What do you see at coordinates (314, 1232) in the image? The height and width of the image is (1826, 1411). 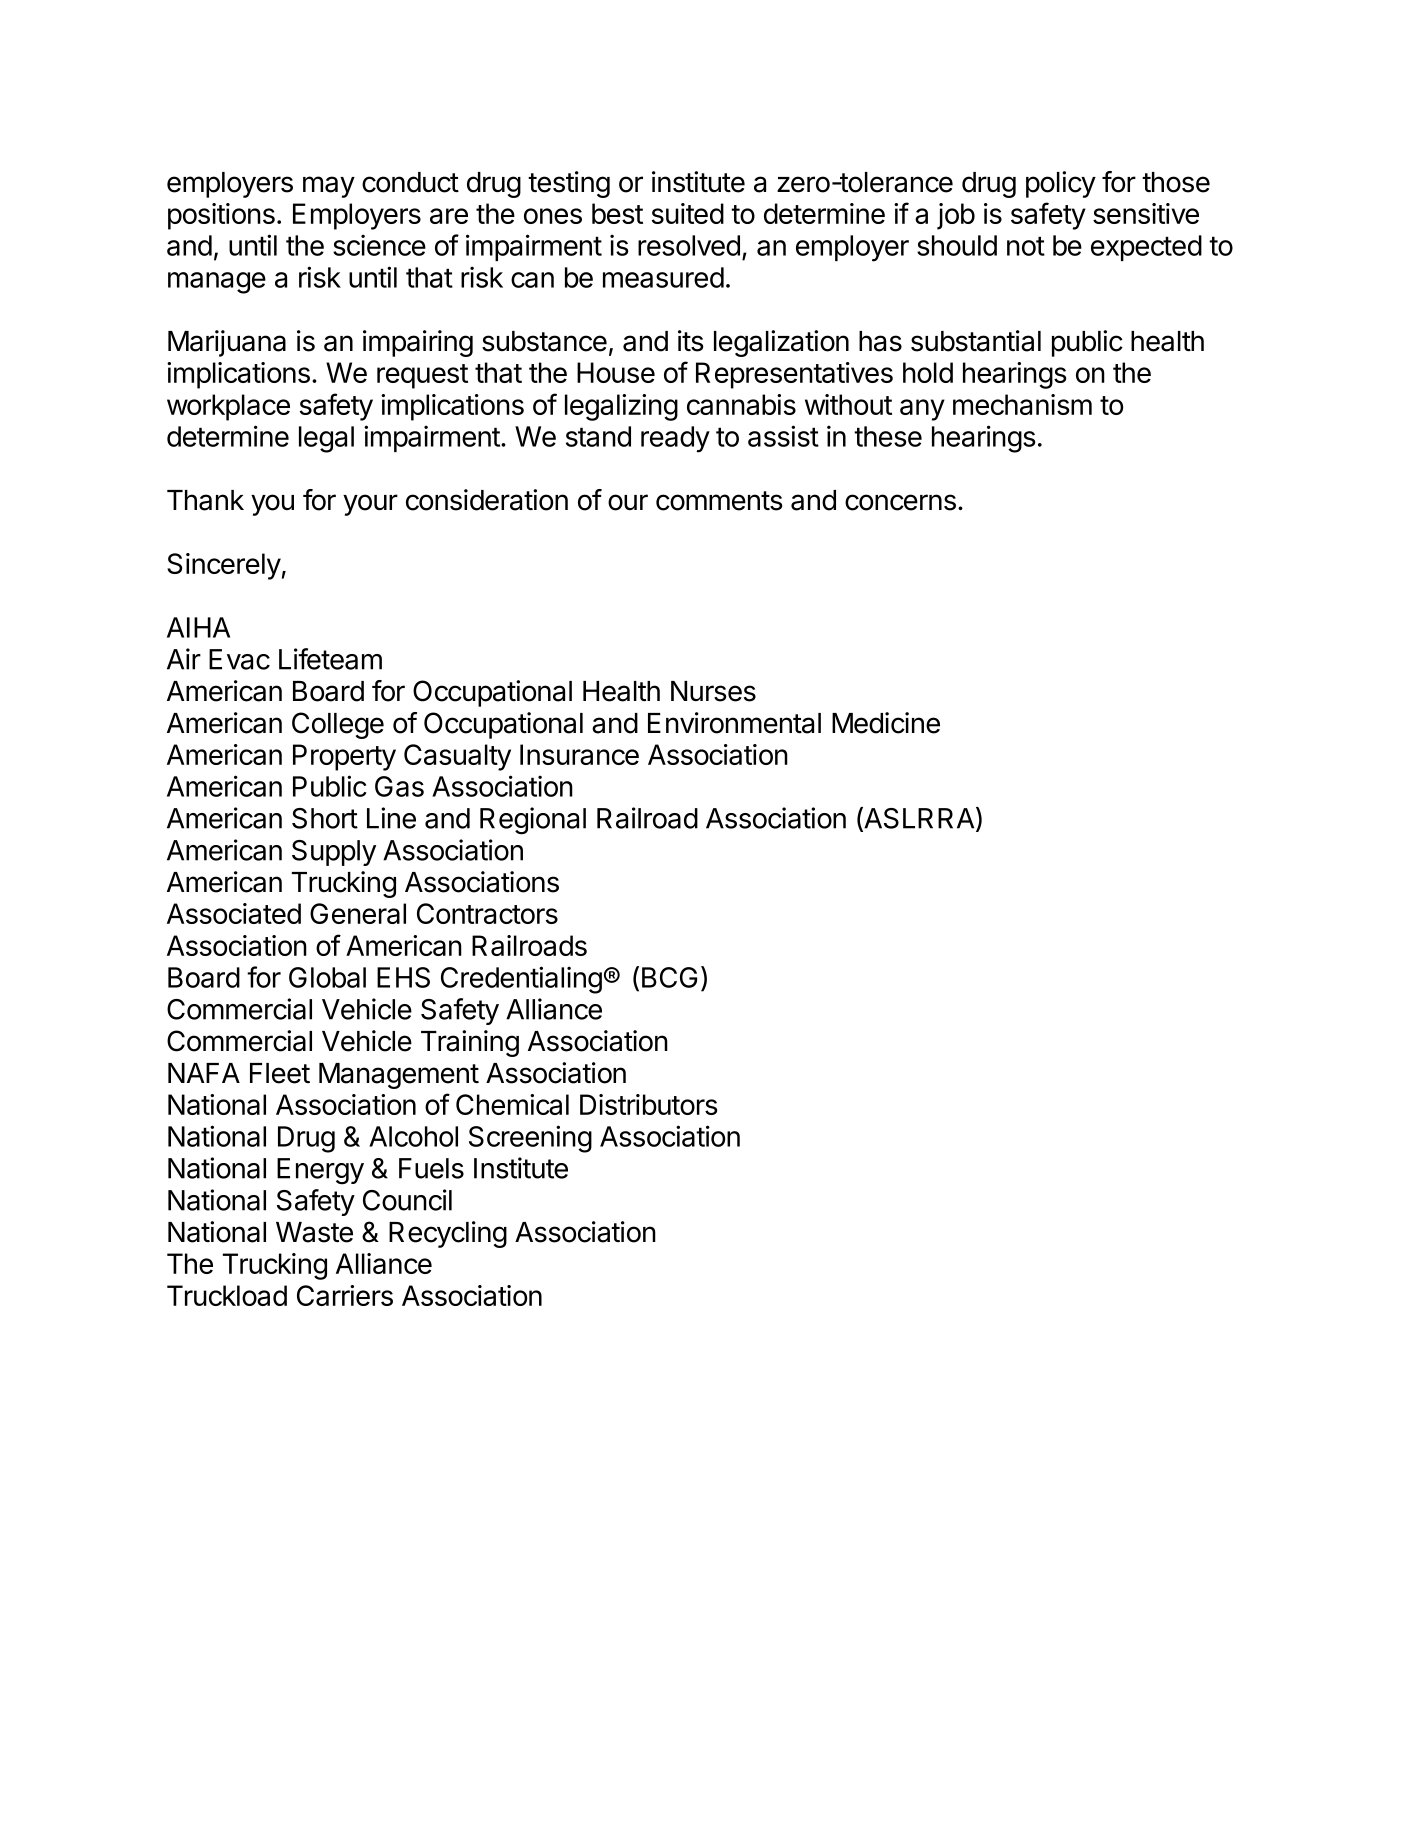 I see `Waste` at bounding box center [314, 1232].
